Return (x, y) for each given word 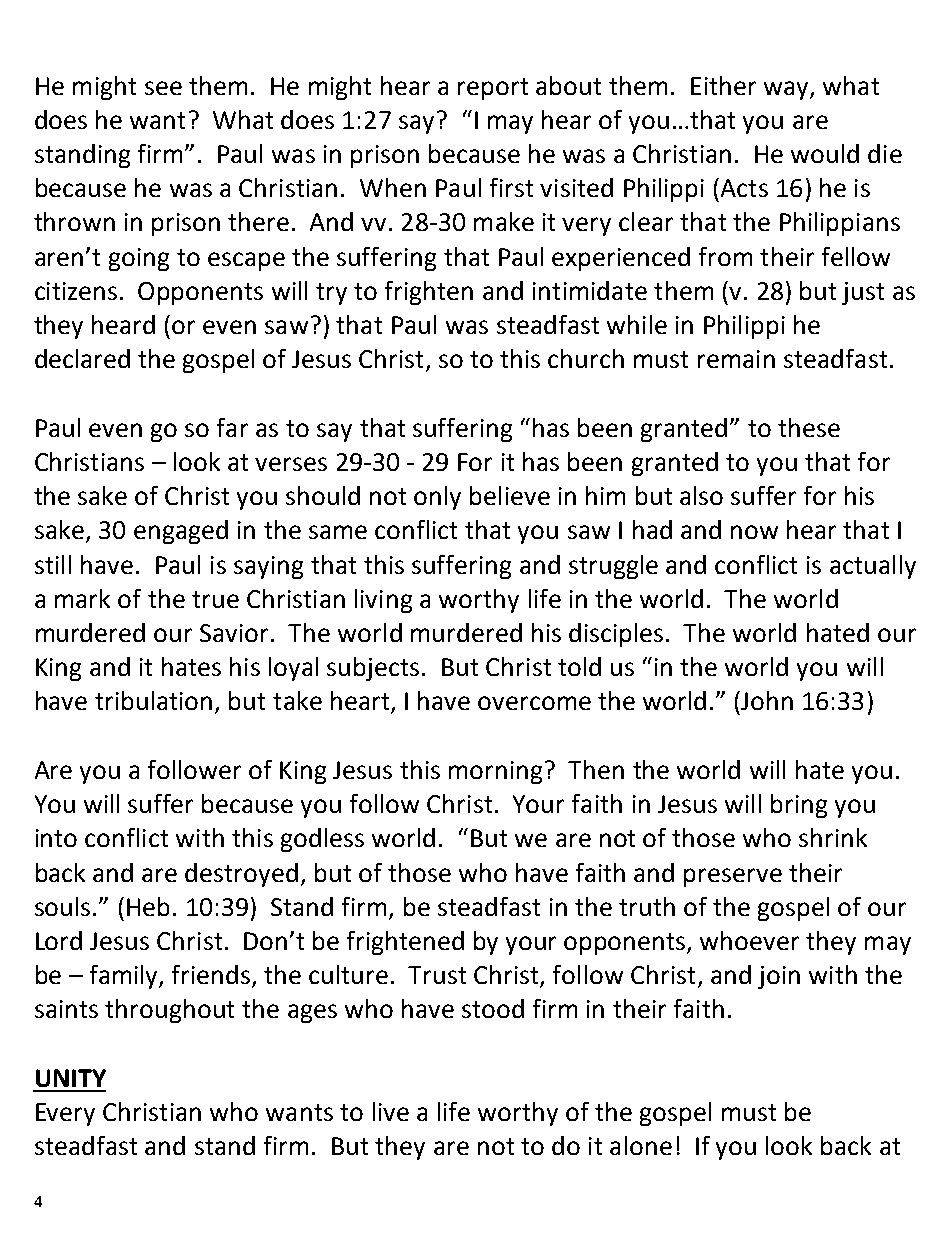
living (383, 601)
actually (873, 567)
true (215, 599)
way (787, 90)
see (163, 88)
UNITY (71, 1078)
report (493, 89)
